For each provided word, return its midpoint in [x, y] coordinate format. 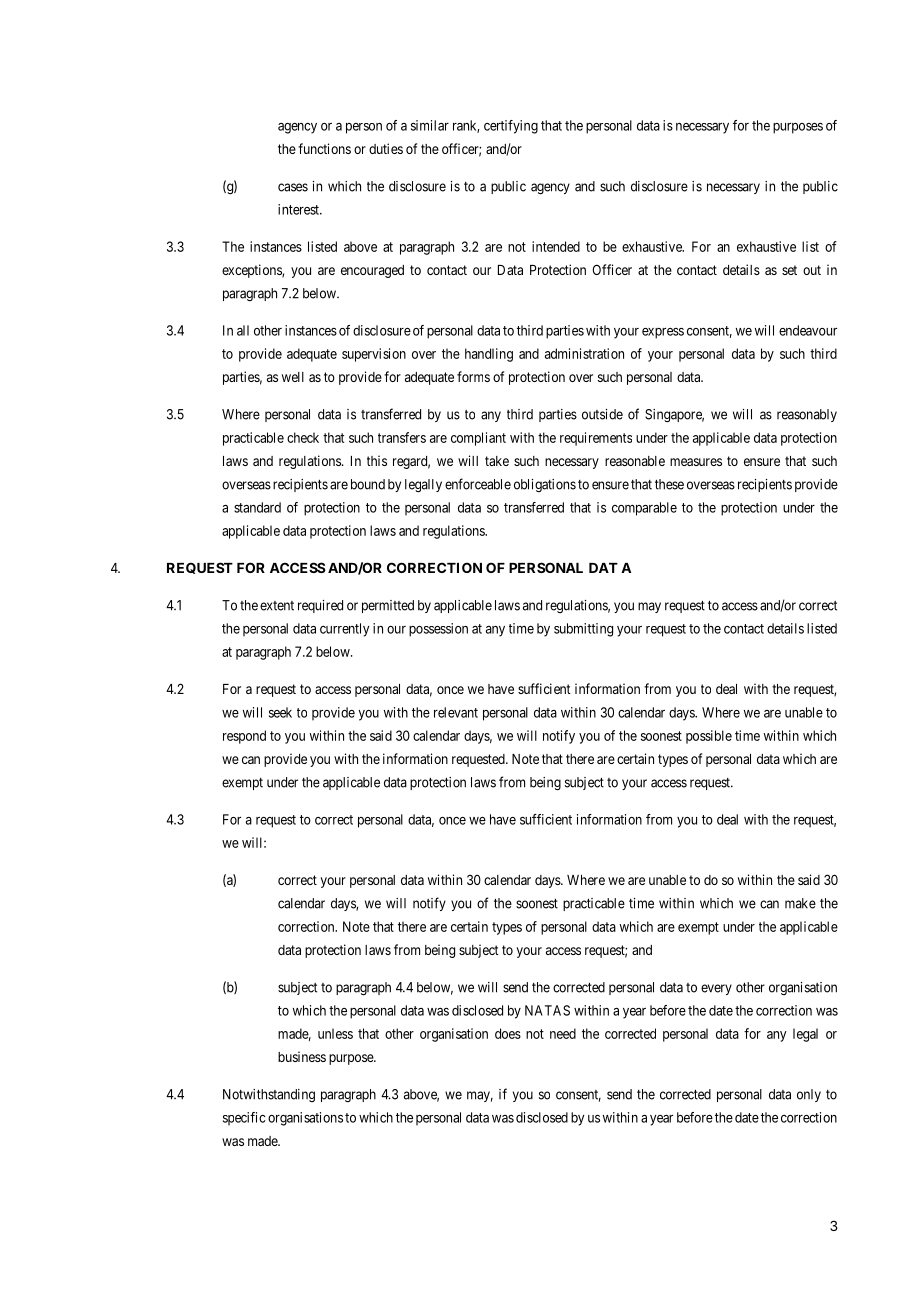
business [302, 1056]
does [508, 1033]
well [293, 377]
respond [244, 737]
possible [709, 737]
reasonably [807, 415]
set [789, 270]
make [800, 903]
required [320, 606]
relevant [456, 712]
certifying [511, 127]
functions [324, 148]
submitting [583, 630]
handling [489, 355]
